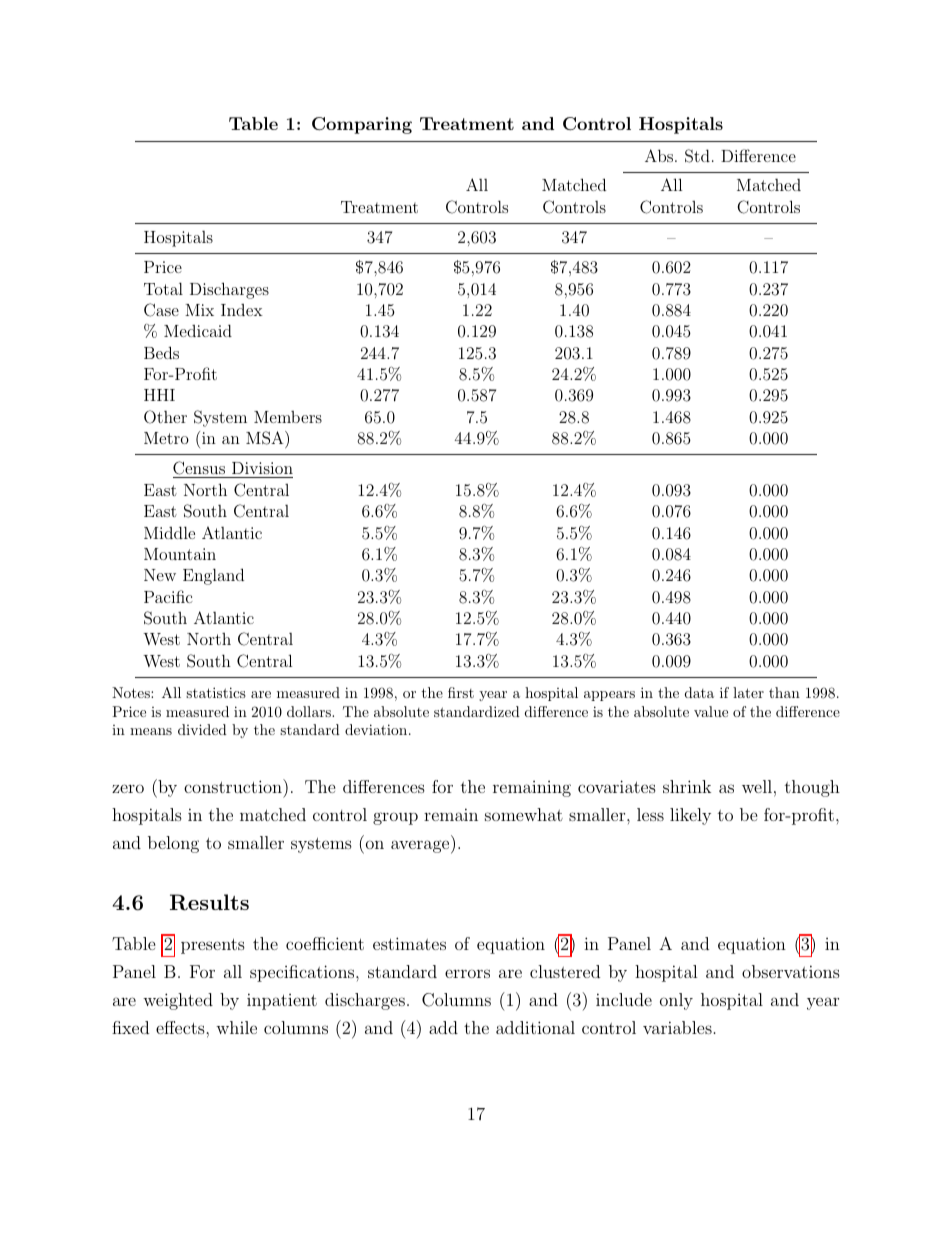 This document has width=952, height=1233. What do you see at coordinates (748, 692) in the document?
I see `later` at bounding box center [748, 692].
